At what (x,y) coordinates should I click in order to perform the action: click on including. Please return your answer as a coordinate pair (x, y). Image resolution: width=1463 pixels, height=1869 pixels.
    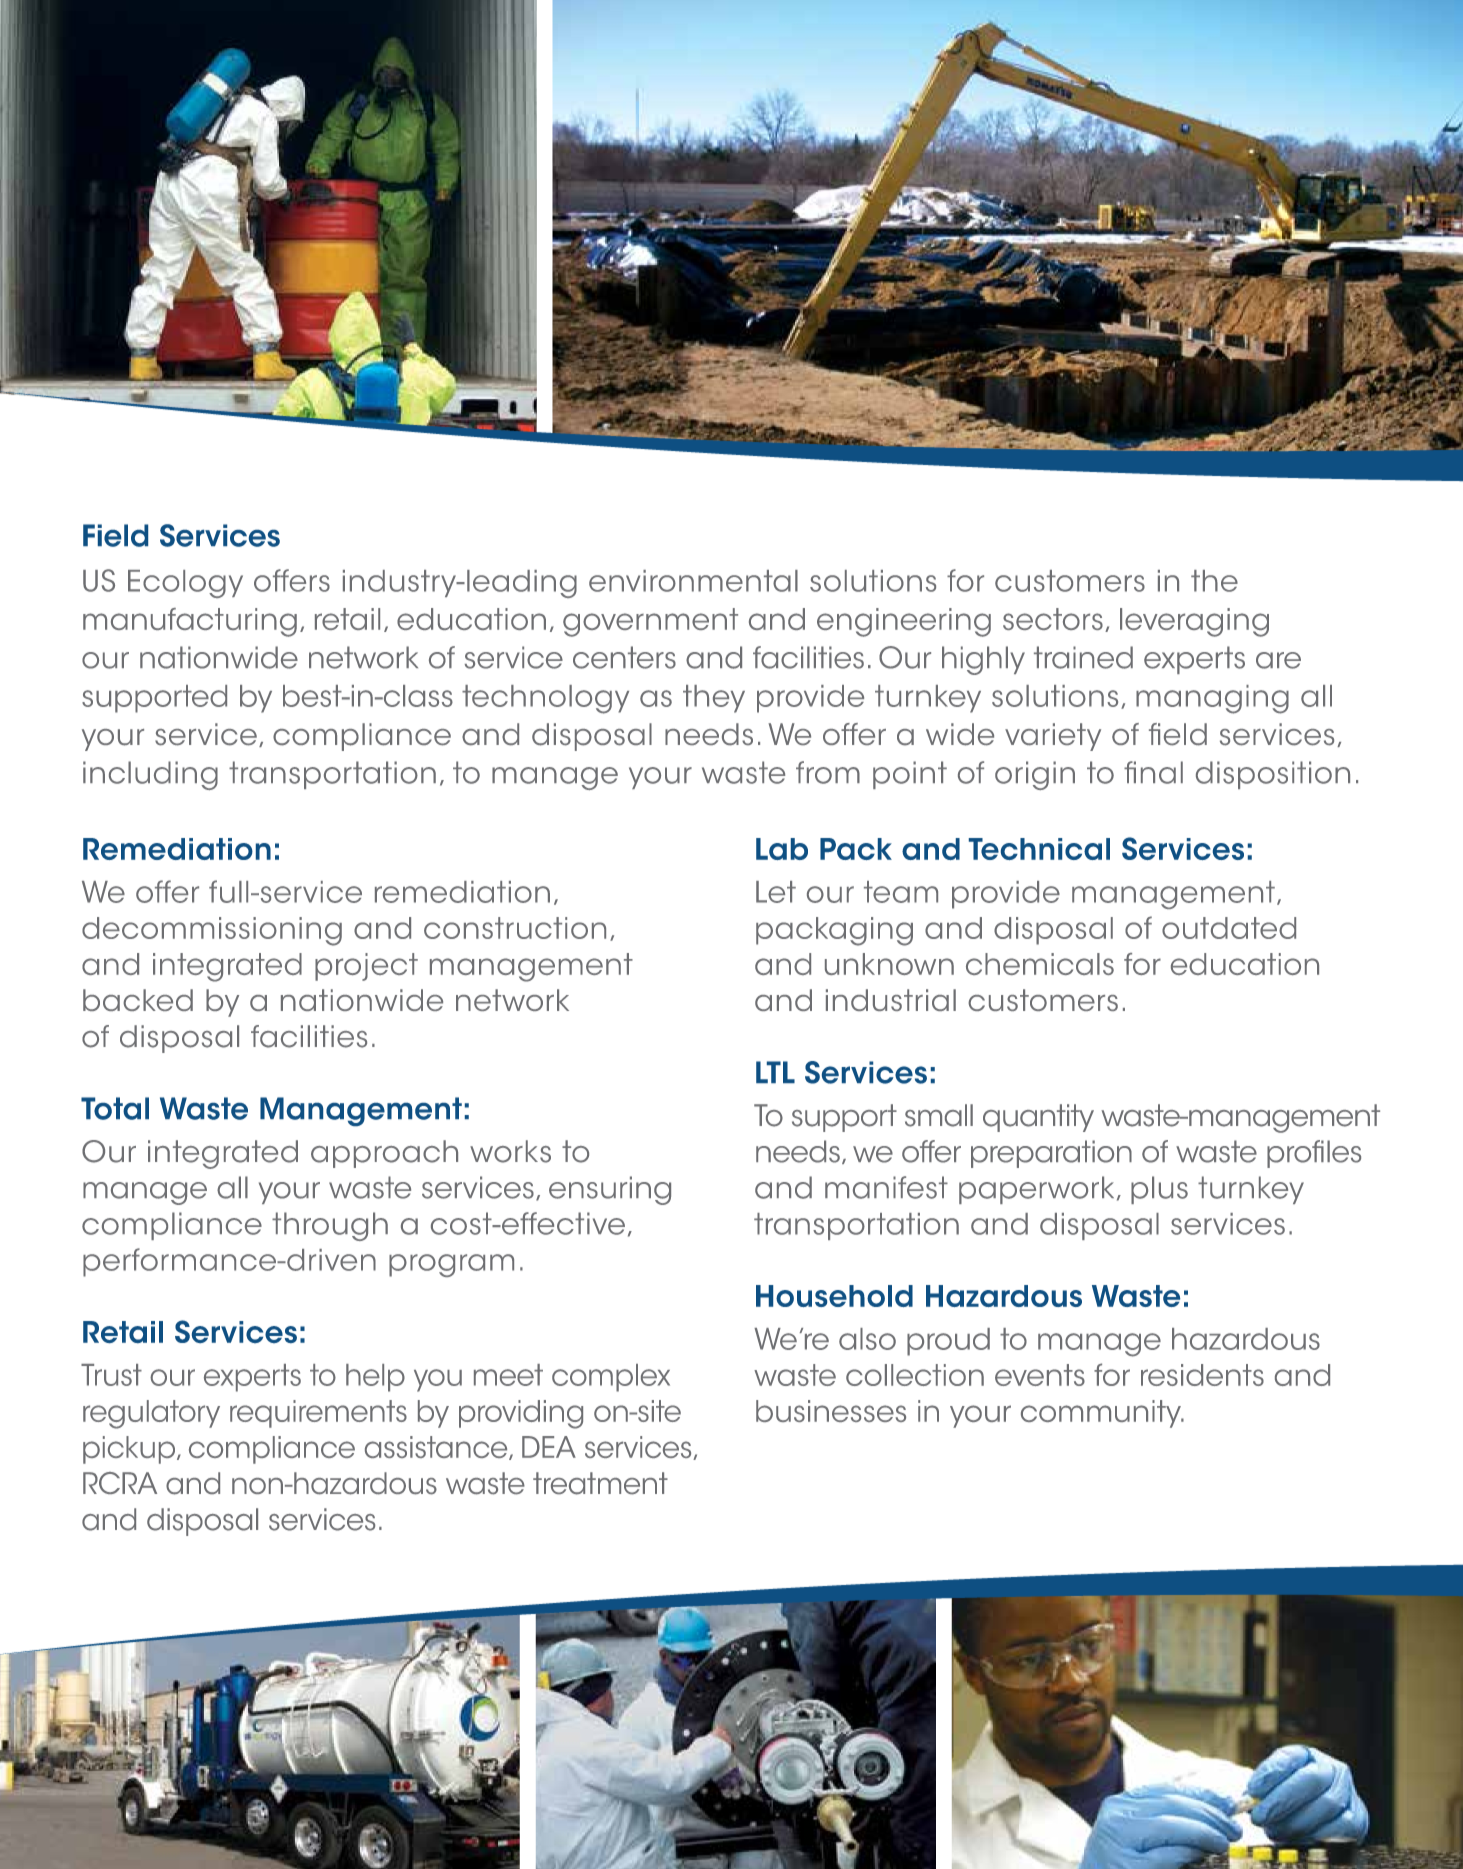
    Looking at the image, I should click on (150, 775).
